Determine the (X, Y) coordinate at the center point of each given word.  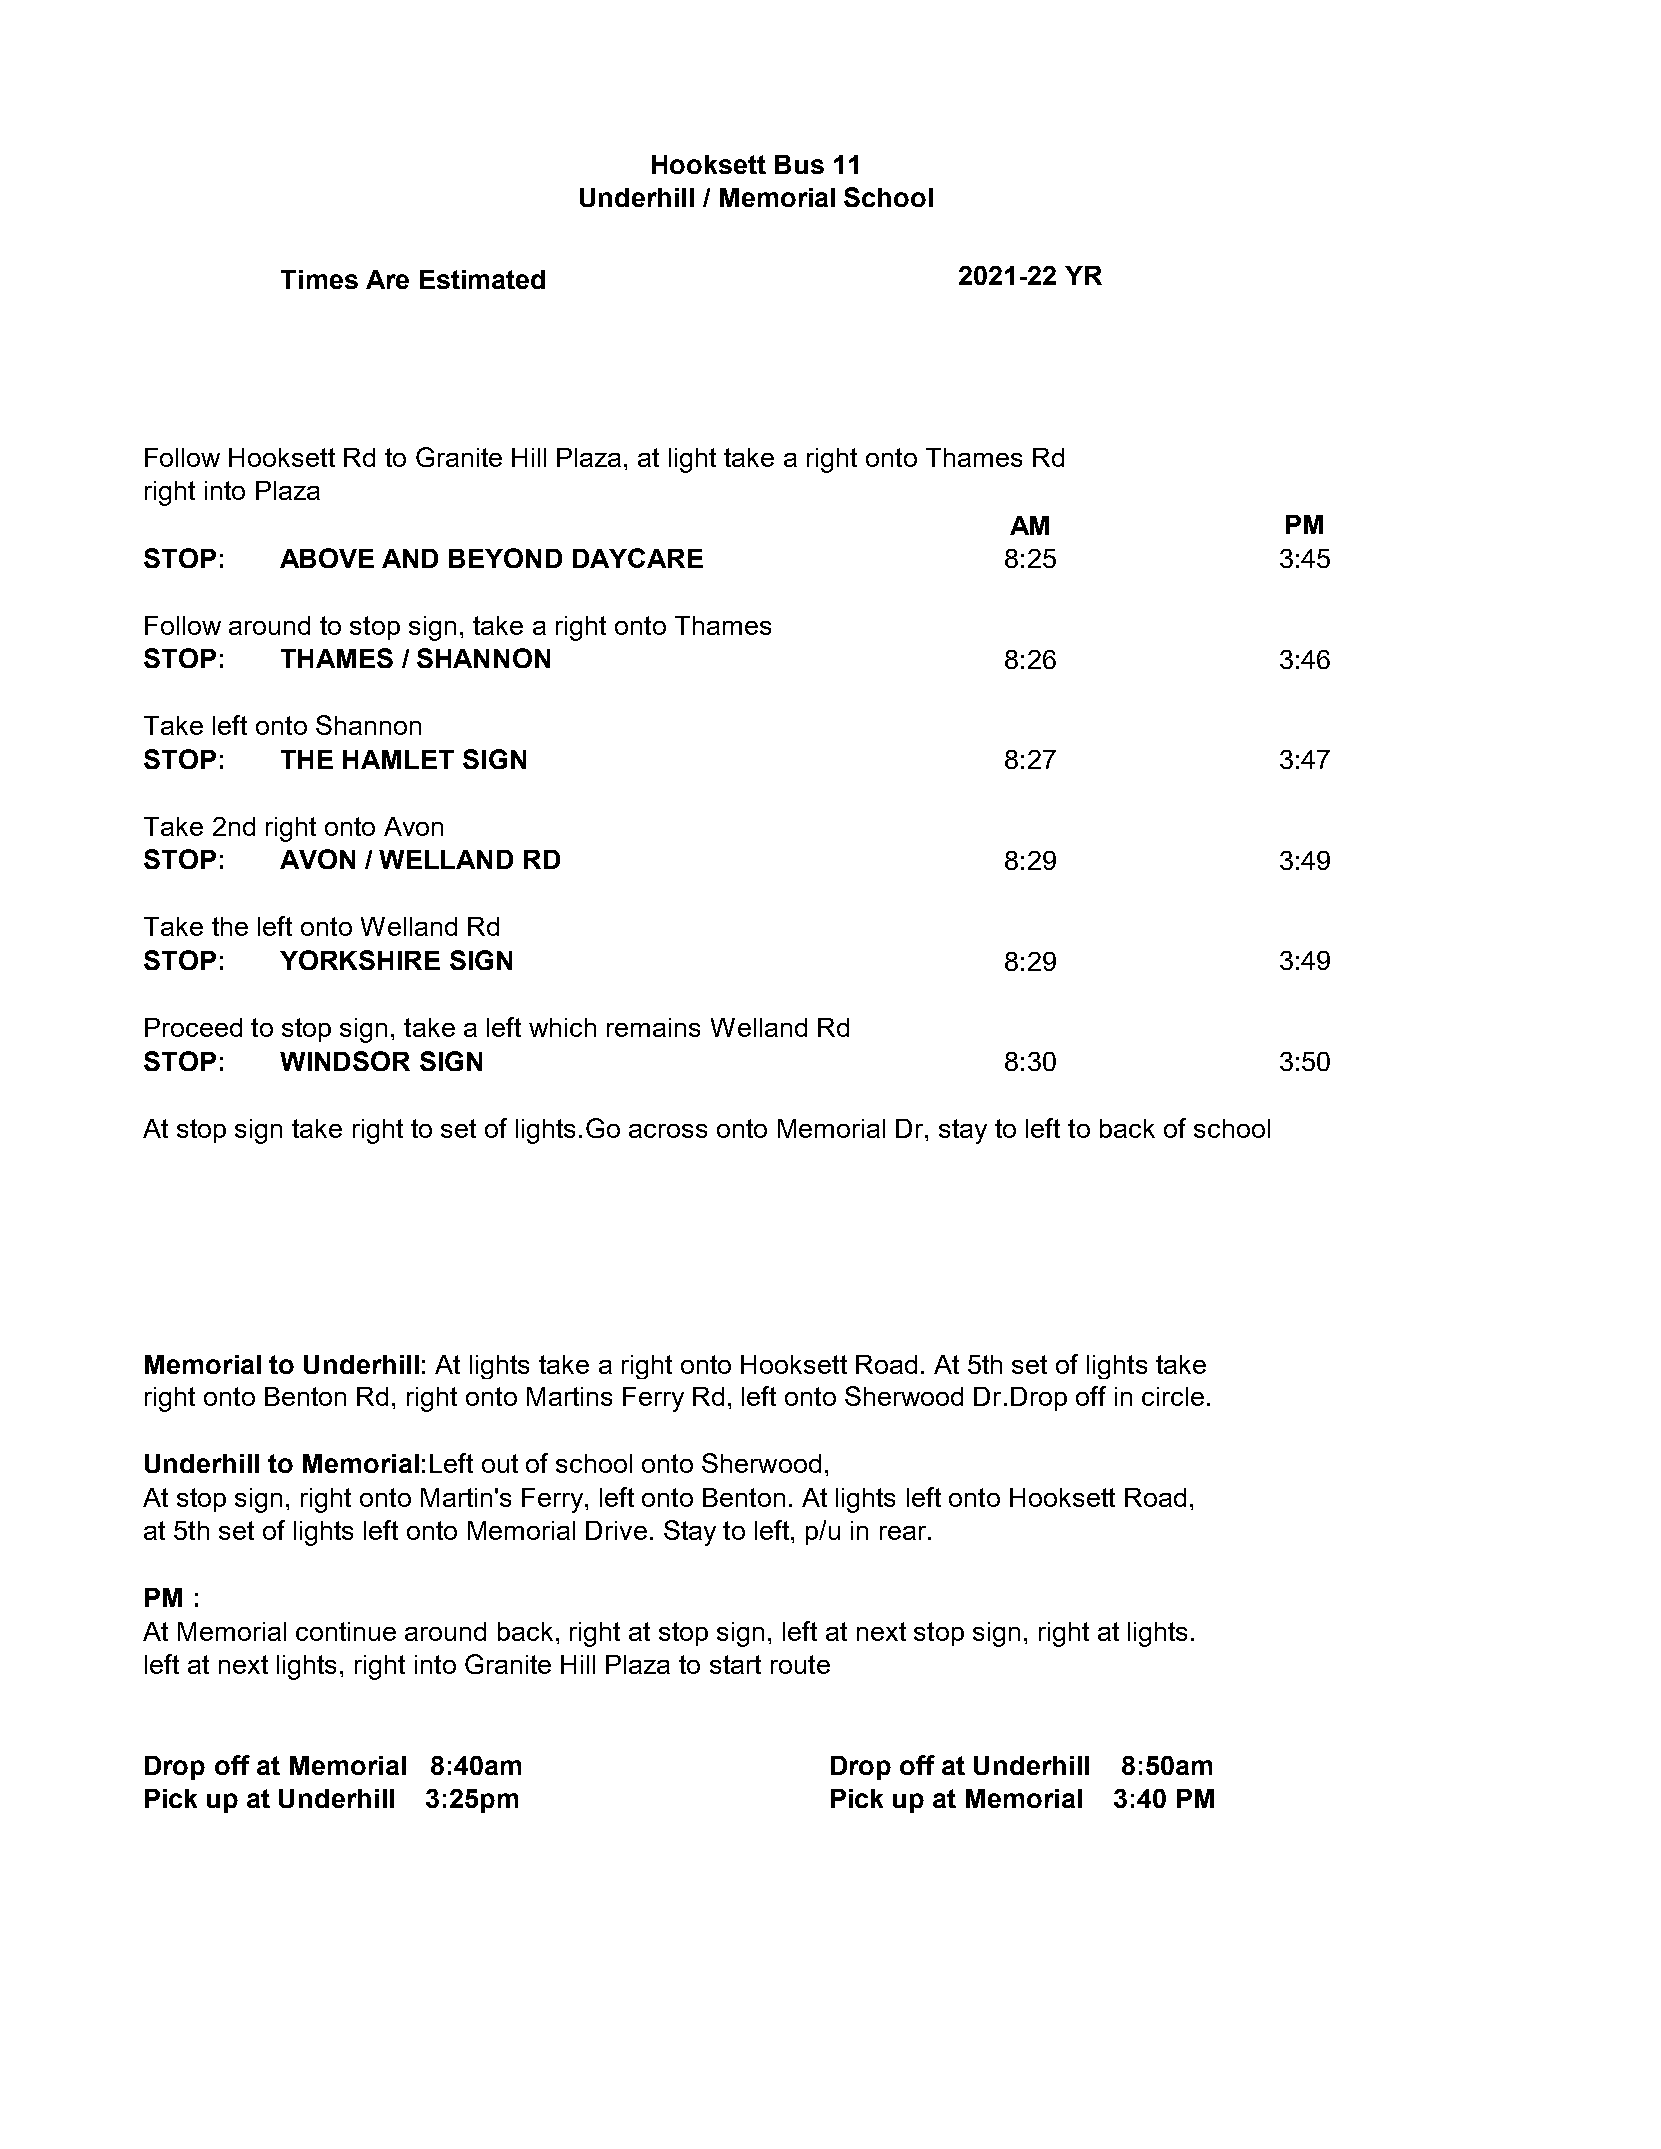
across (668, 1131)
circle (1173, 1396)
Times (319, 279)
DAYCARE (638, 558)
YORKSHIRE (360, 960)
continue (346, 1631)
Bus (799, 164)
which (562, 1027)
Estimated (482, 279)
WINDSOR (345, 1061)
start (735, 1664)
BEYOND (505, 558)
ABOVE (327, 558)
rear (903, 1533)
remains (653, 1027)
